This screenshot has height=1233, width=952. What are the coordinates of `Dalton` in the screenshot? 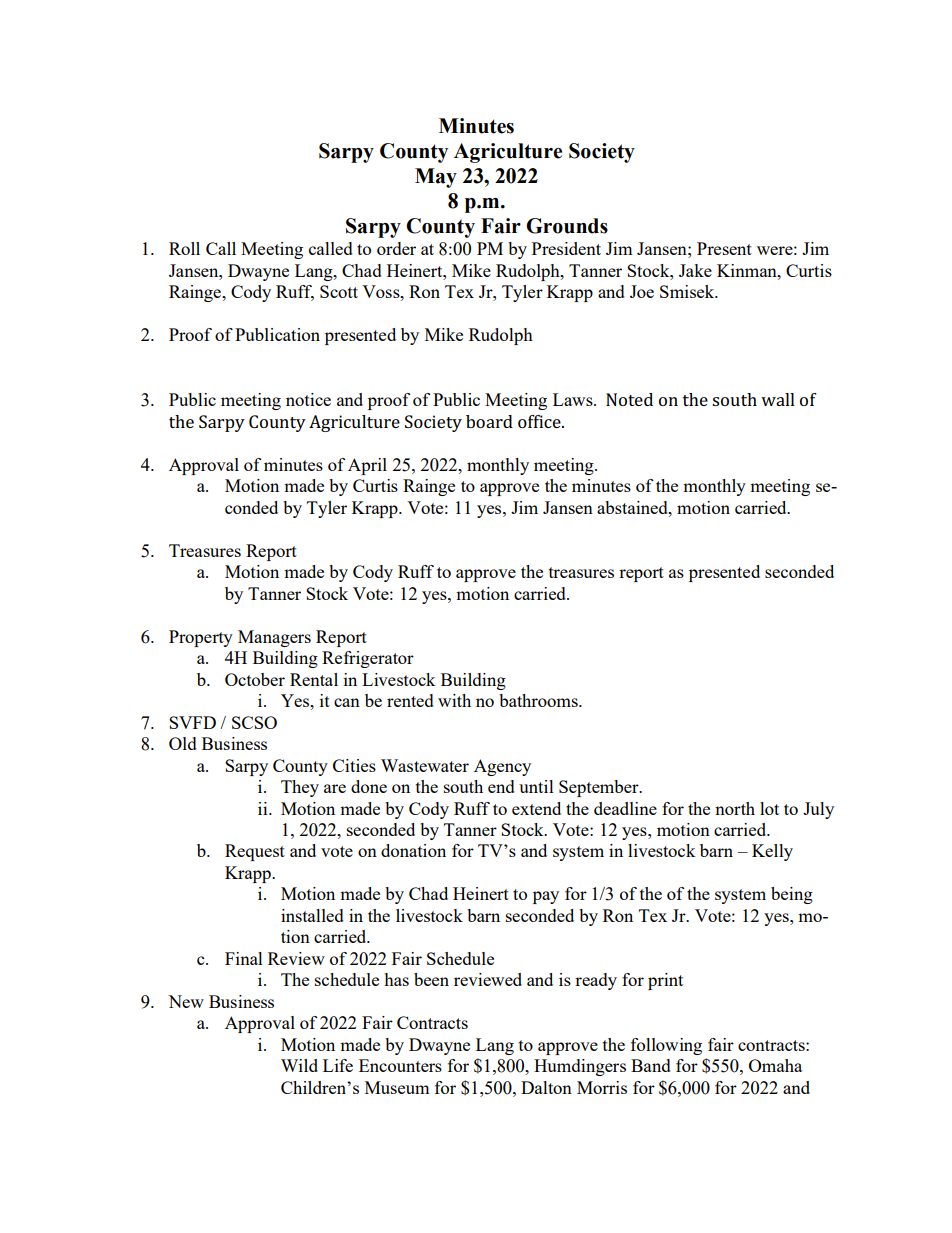 It's located at (546, 1087).
